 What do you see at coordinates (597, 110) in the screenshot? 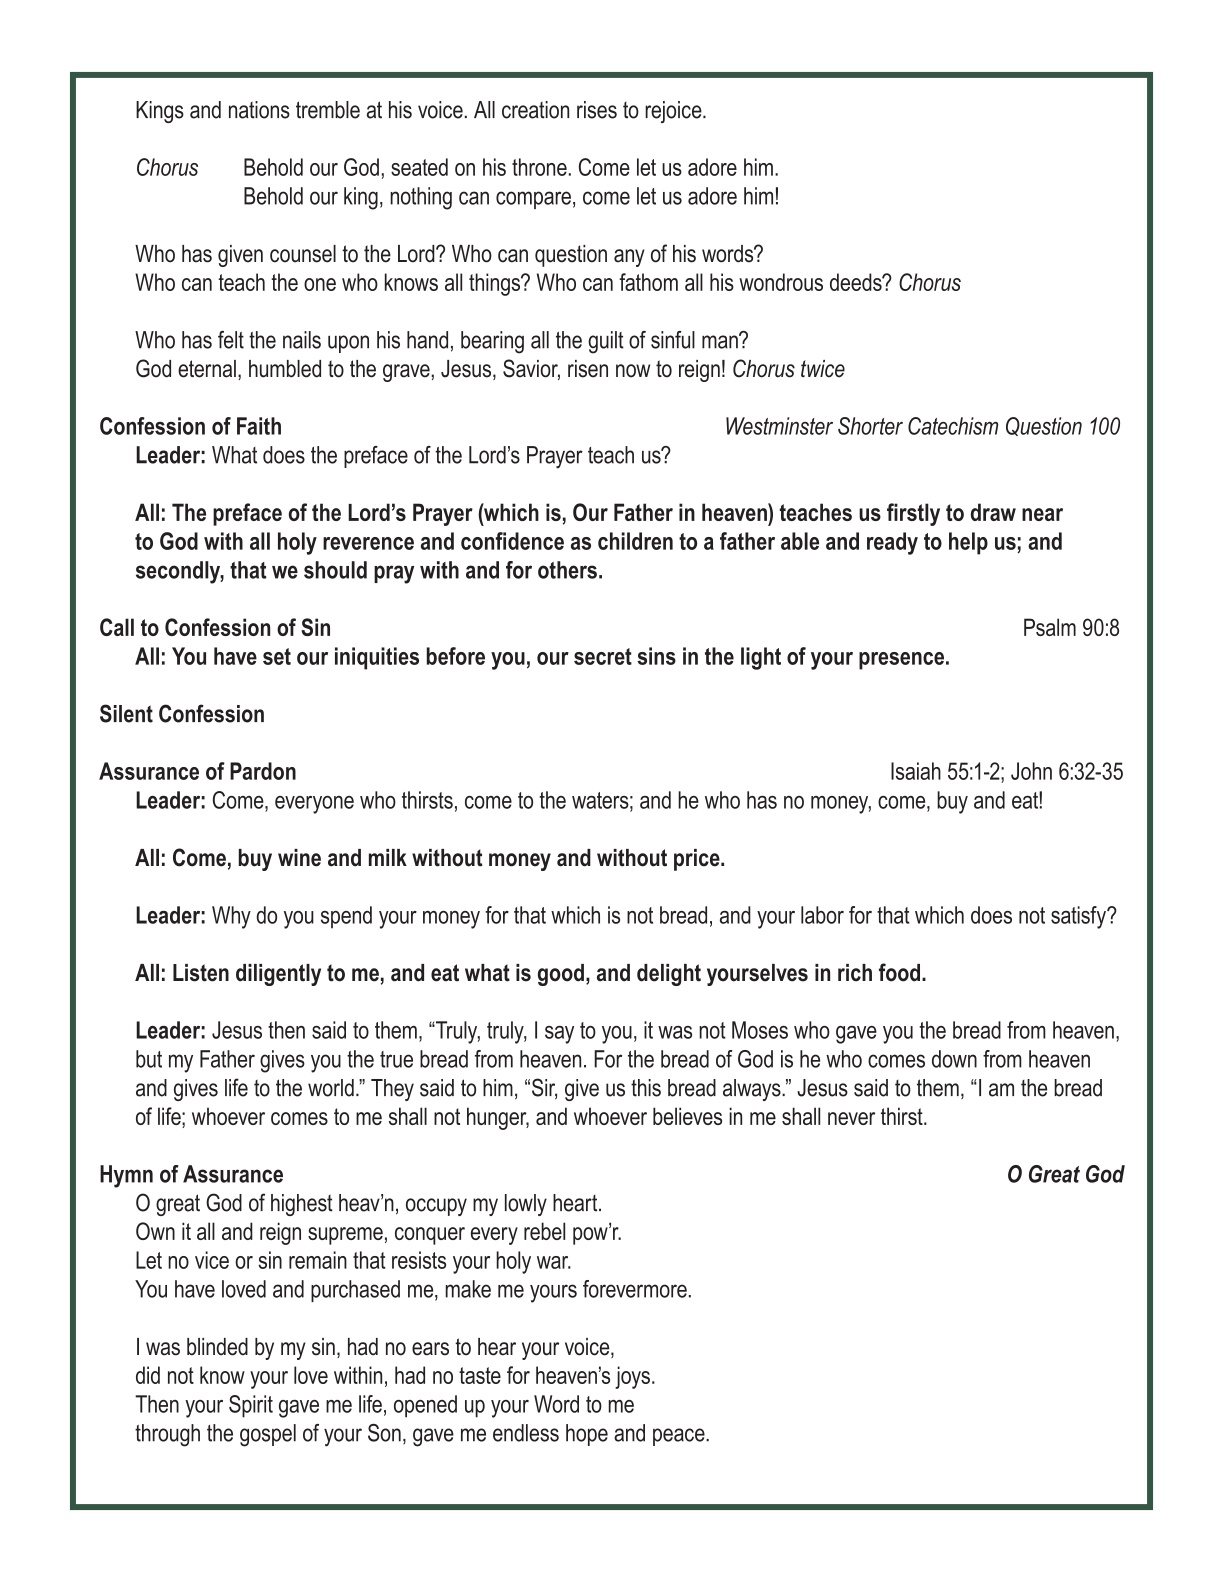
I see `rises` at bounding box center [597, 110].
